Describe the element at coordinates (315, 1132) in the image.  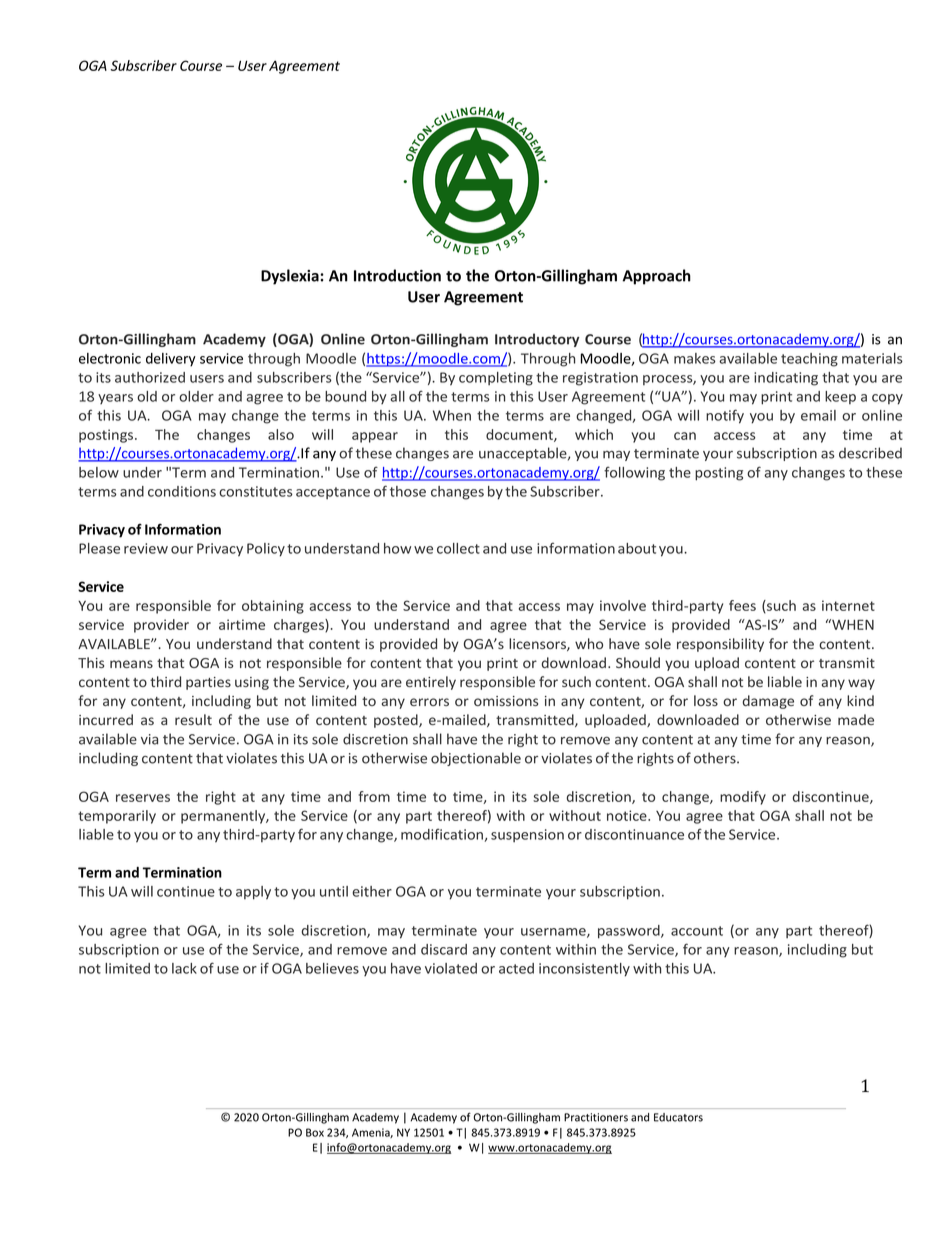
I see `Box` at that location.
